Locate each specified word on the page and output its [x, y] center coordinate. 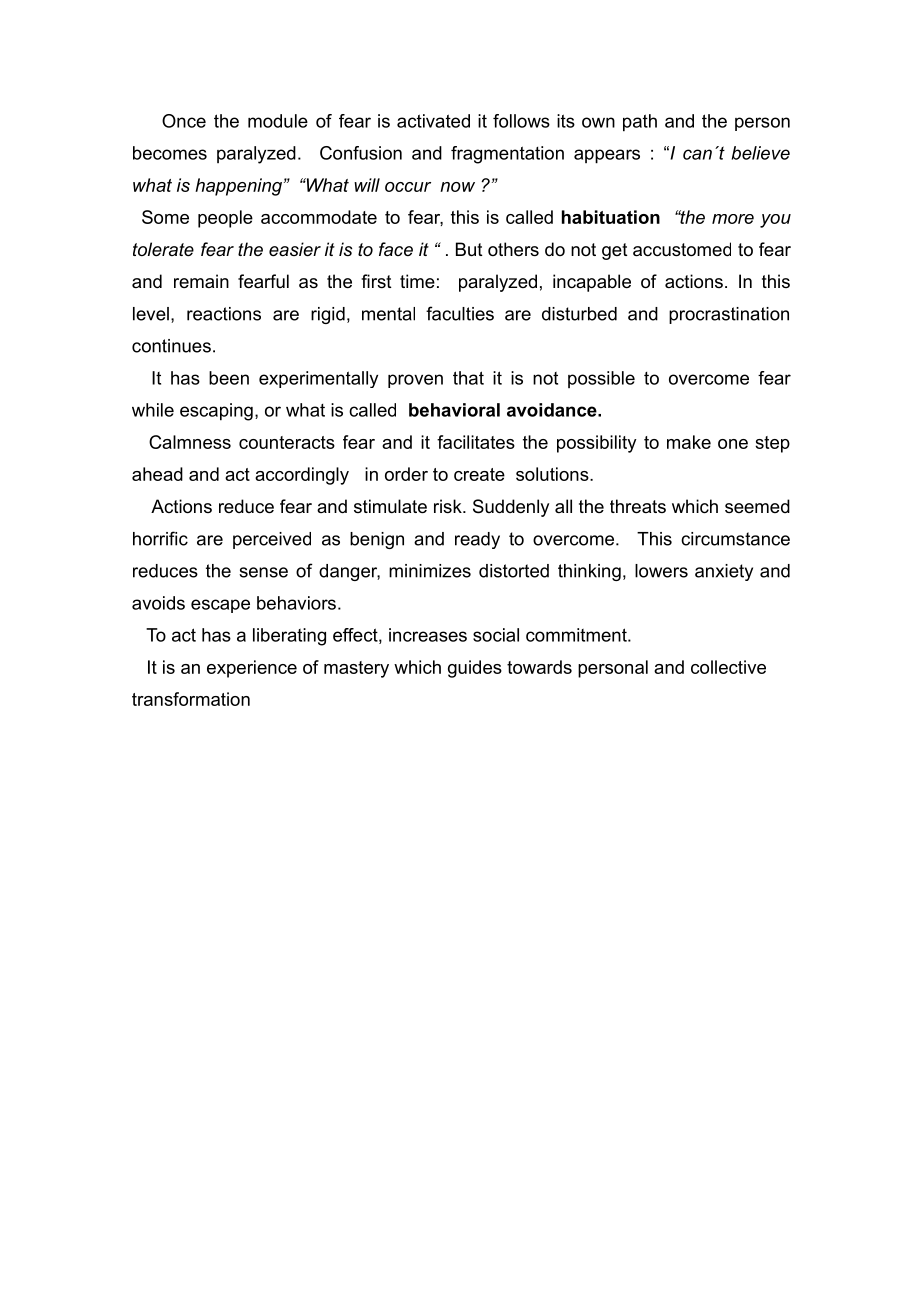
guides [475, 669]
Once [184, 121]
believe [761, 153]
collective [728, 667]
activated [433, 121]
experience [252, 669]
